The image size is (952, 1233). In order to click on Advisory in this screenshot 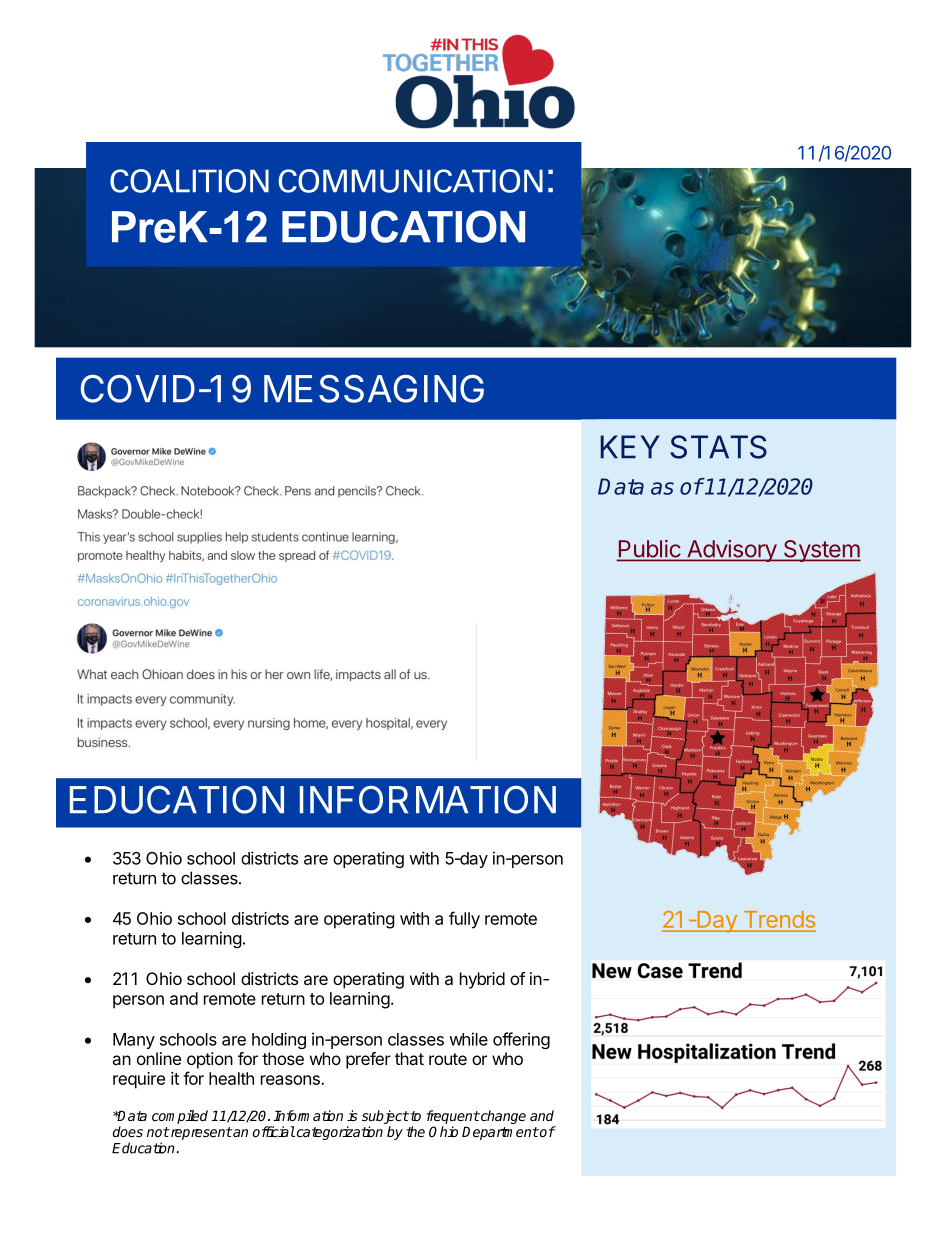, I will do `click(731, 551)`.
